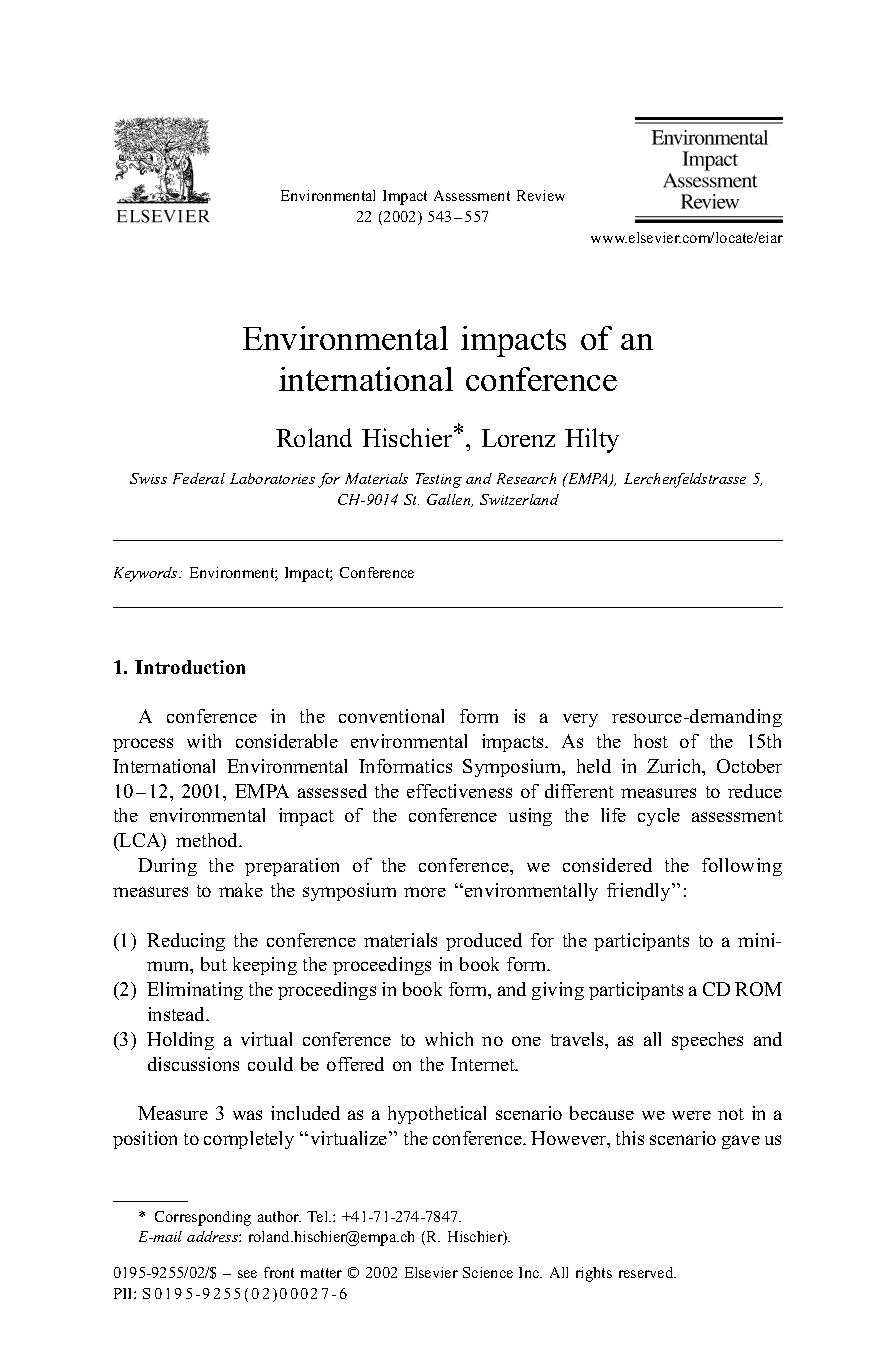 The height and width of the screenshot is (1345, 896). Describe the element at coordinates (425, 892) in the screenshot. I see `more` at that location.
